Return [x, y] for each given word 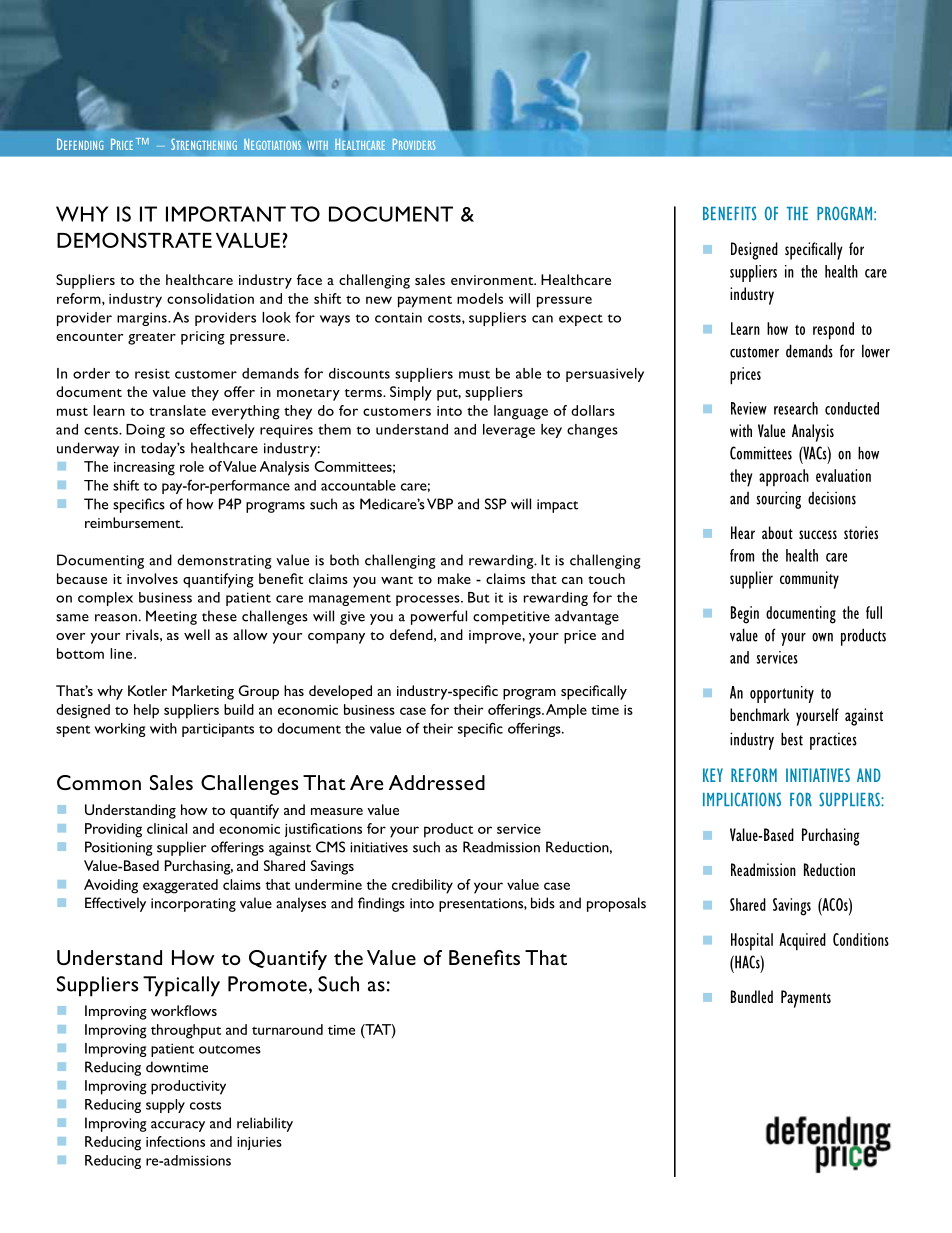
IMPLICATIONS [742, 799]
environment [493, 280]
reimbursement [134, 522]
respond [833, 331]
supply [165, 1106]
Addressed [437, 782]
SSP [496, 504]
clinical [167, 828]
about [777, 532]
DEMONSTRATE [134, 240]
